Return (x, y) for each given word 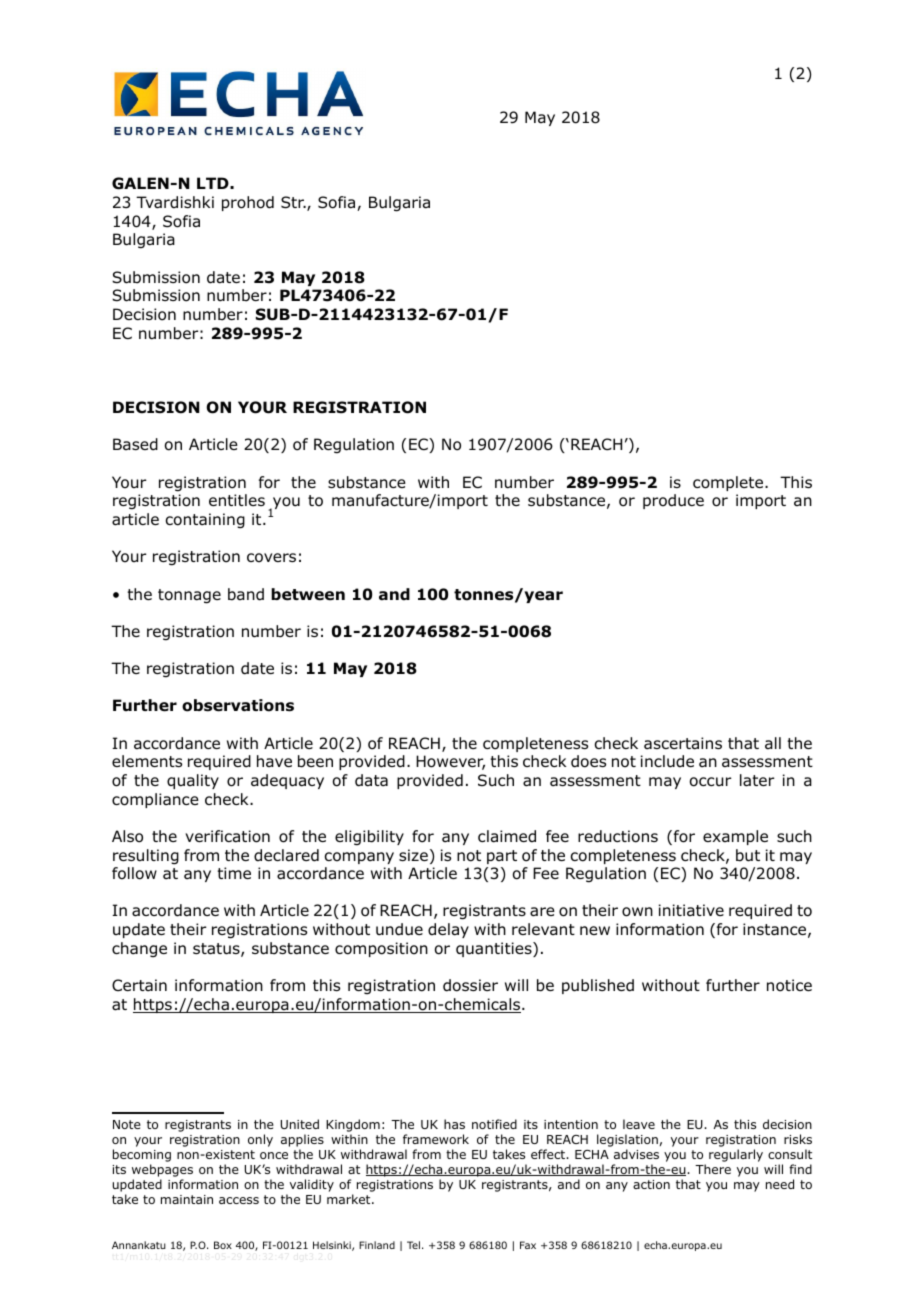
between (308, 594)
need (780, 1184)
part (502, 857)
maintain (187, 1199)
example (735, 837)
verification (227, 836)
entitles (237, 500)
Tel (413, 1245)
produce (673, 501)
